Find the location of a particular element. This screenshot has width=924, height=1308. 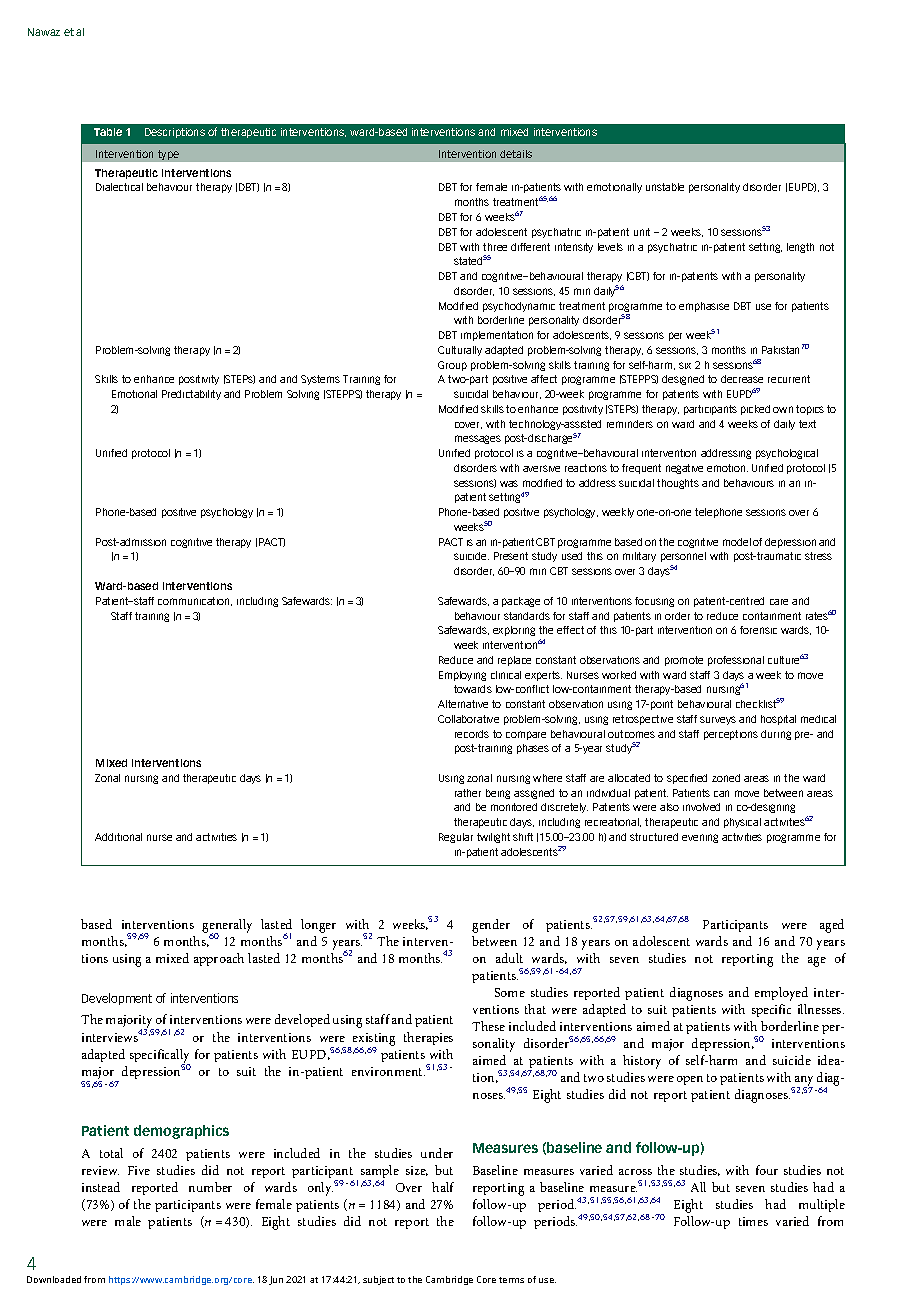

half is located at coordinates (443, 1187).
